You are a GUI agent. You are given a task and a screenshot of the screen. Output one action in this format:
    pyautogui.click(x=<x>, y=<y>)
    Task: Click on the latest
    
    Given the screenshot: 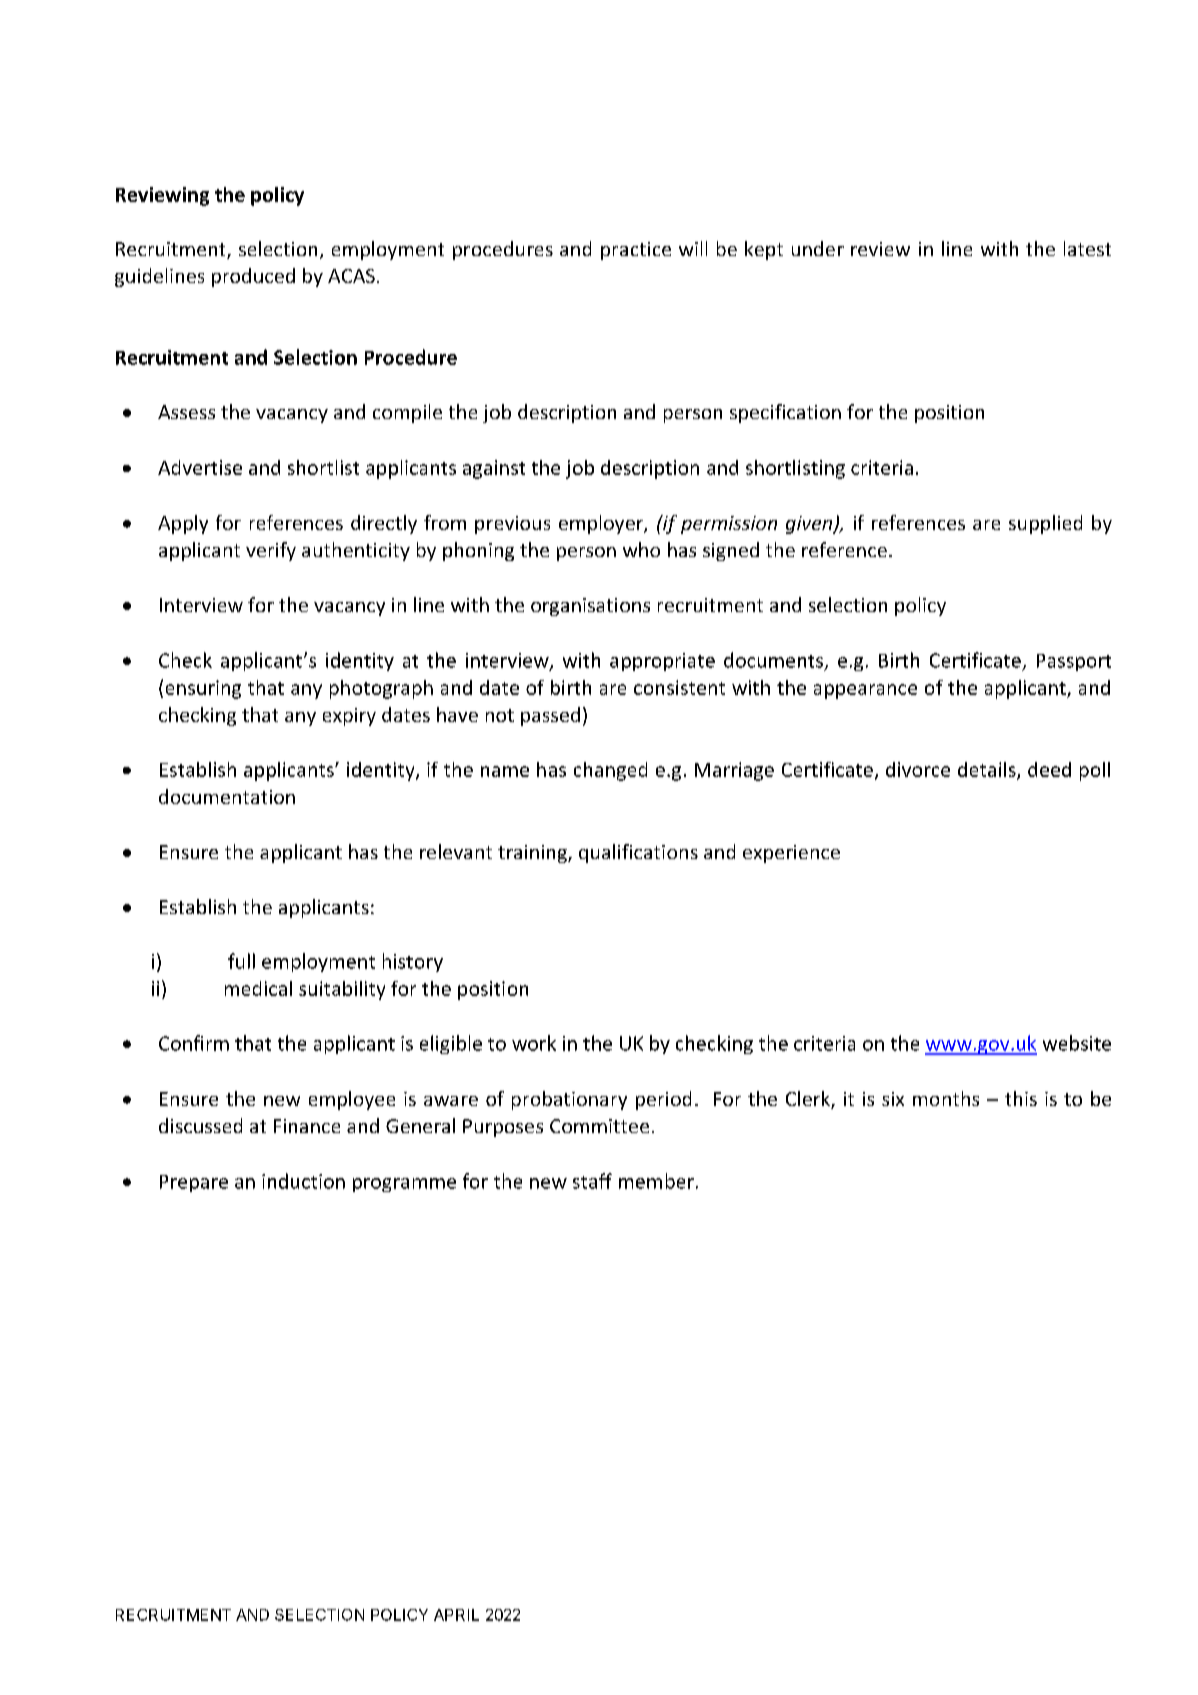 What is the action you would take?
    pyautogui.click(x=1087, y=248)
